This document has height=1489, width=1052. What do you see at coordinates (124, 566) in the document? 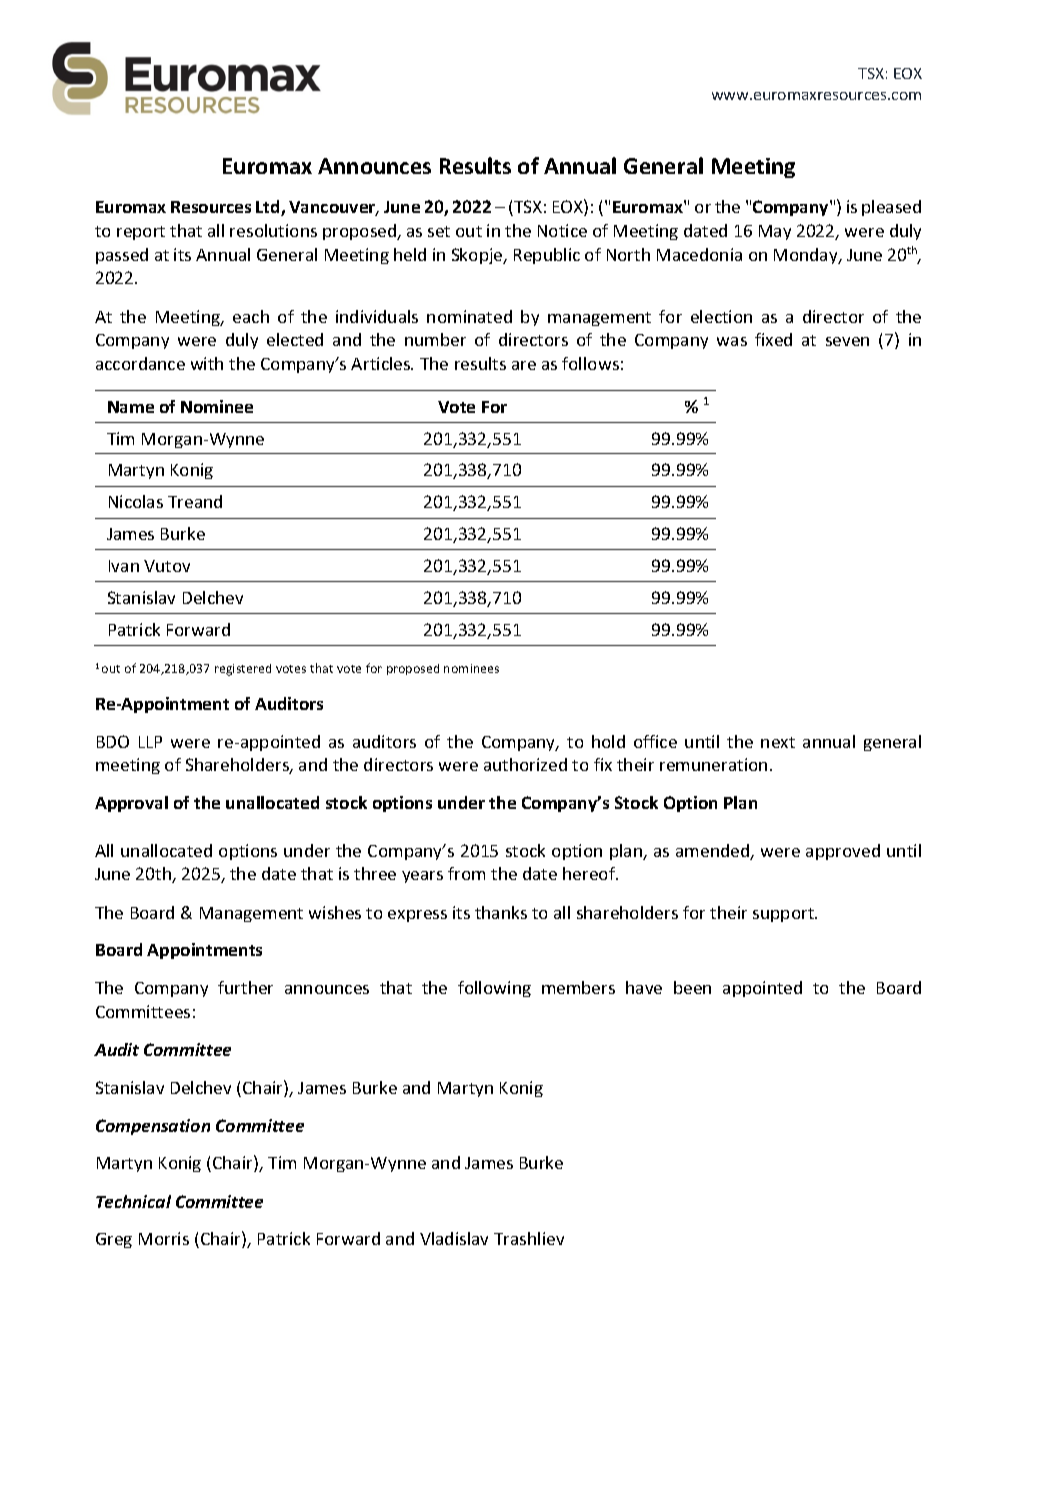
I see `Ivan` at bounding box center [124, 566].
